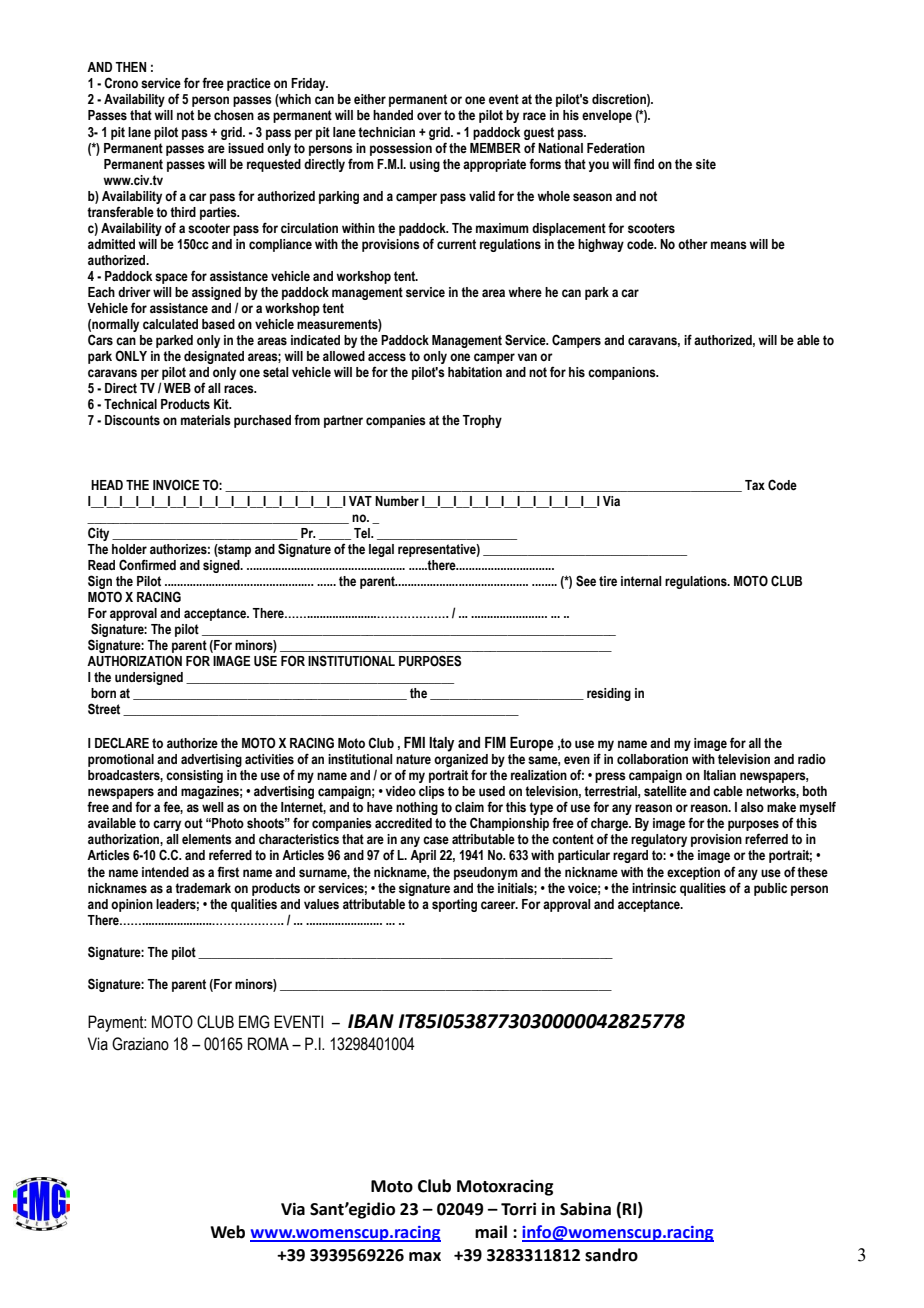 The height and width of the screenshot is (1308, 924). Describe the element at coordinates (441, 744) in the screenshot. I see `Italy` at that location.
